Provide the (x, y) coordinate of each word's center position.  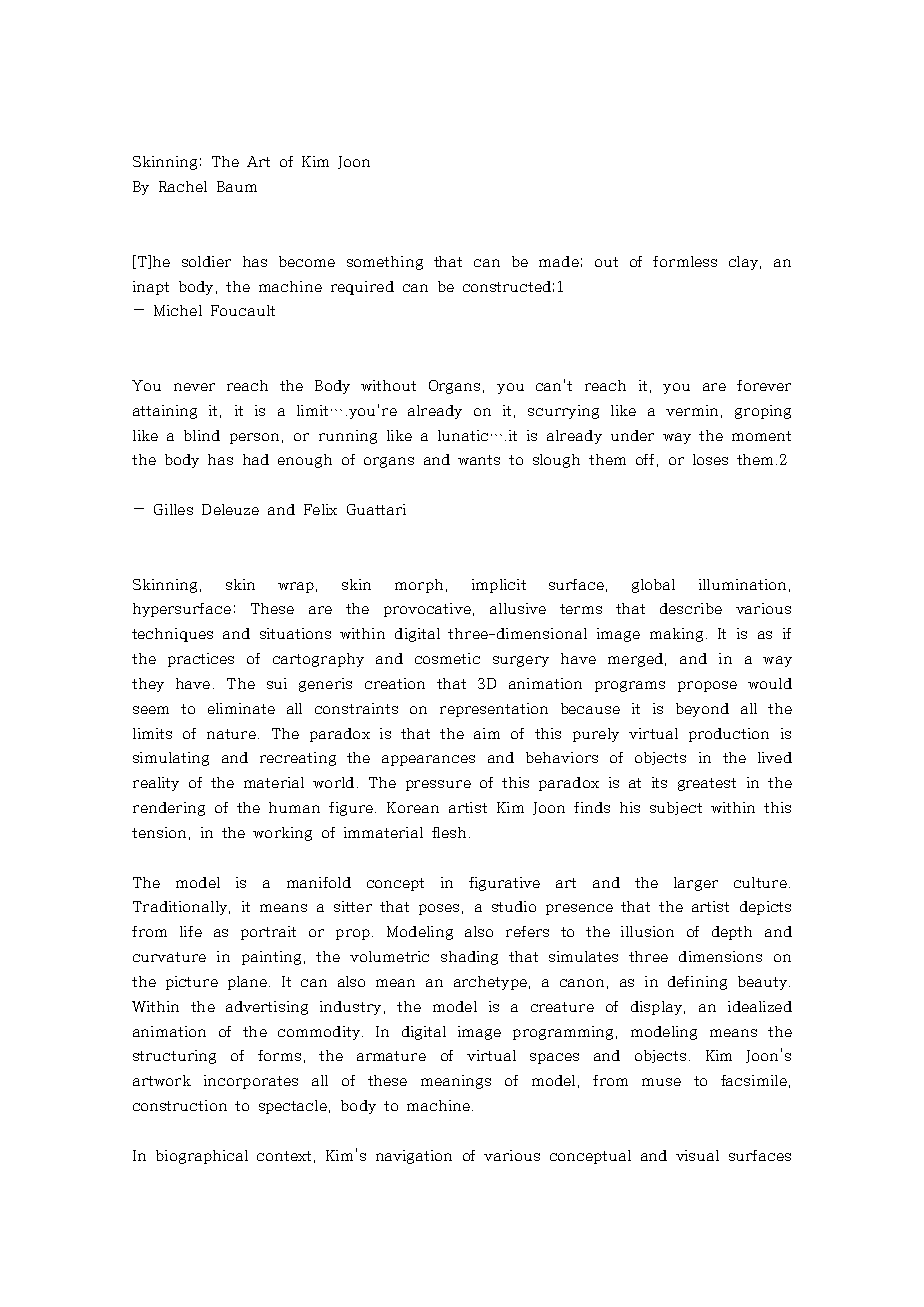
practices (201, 660)
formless (685, 261)
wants (479, 460)
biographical (202, 1157)
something (385, 263)
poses (439, 909)
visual (697, 1155)
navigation (414, 1157)
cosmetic (447, 658)
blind (202, 435)
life (191, 931)
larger (696, 884)
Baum (237, 186)
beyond (702, 710)
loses (710, 459)
